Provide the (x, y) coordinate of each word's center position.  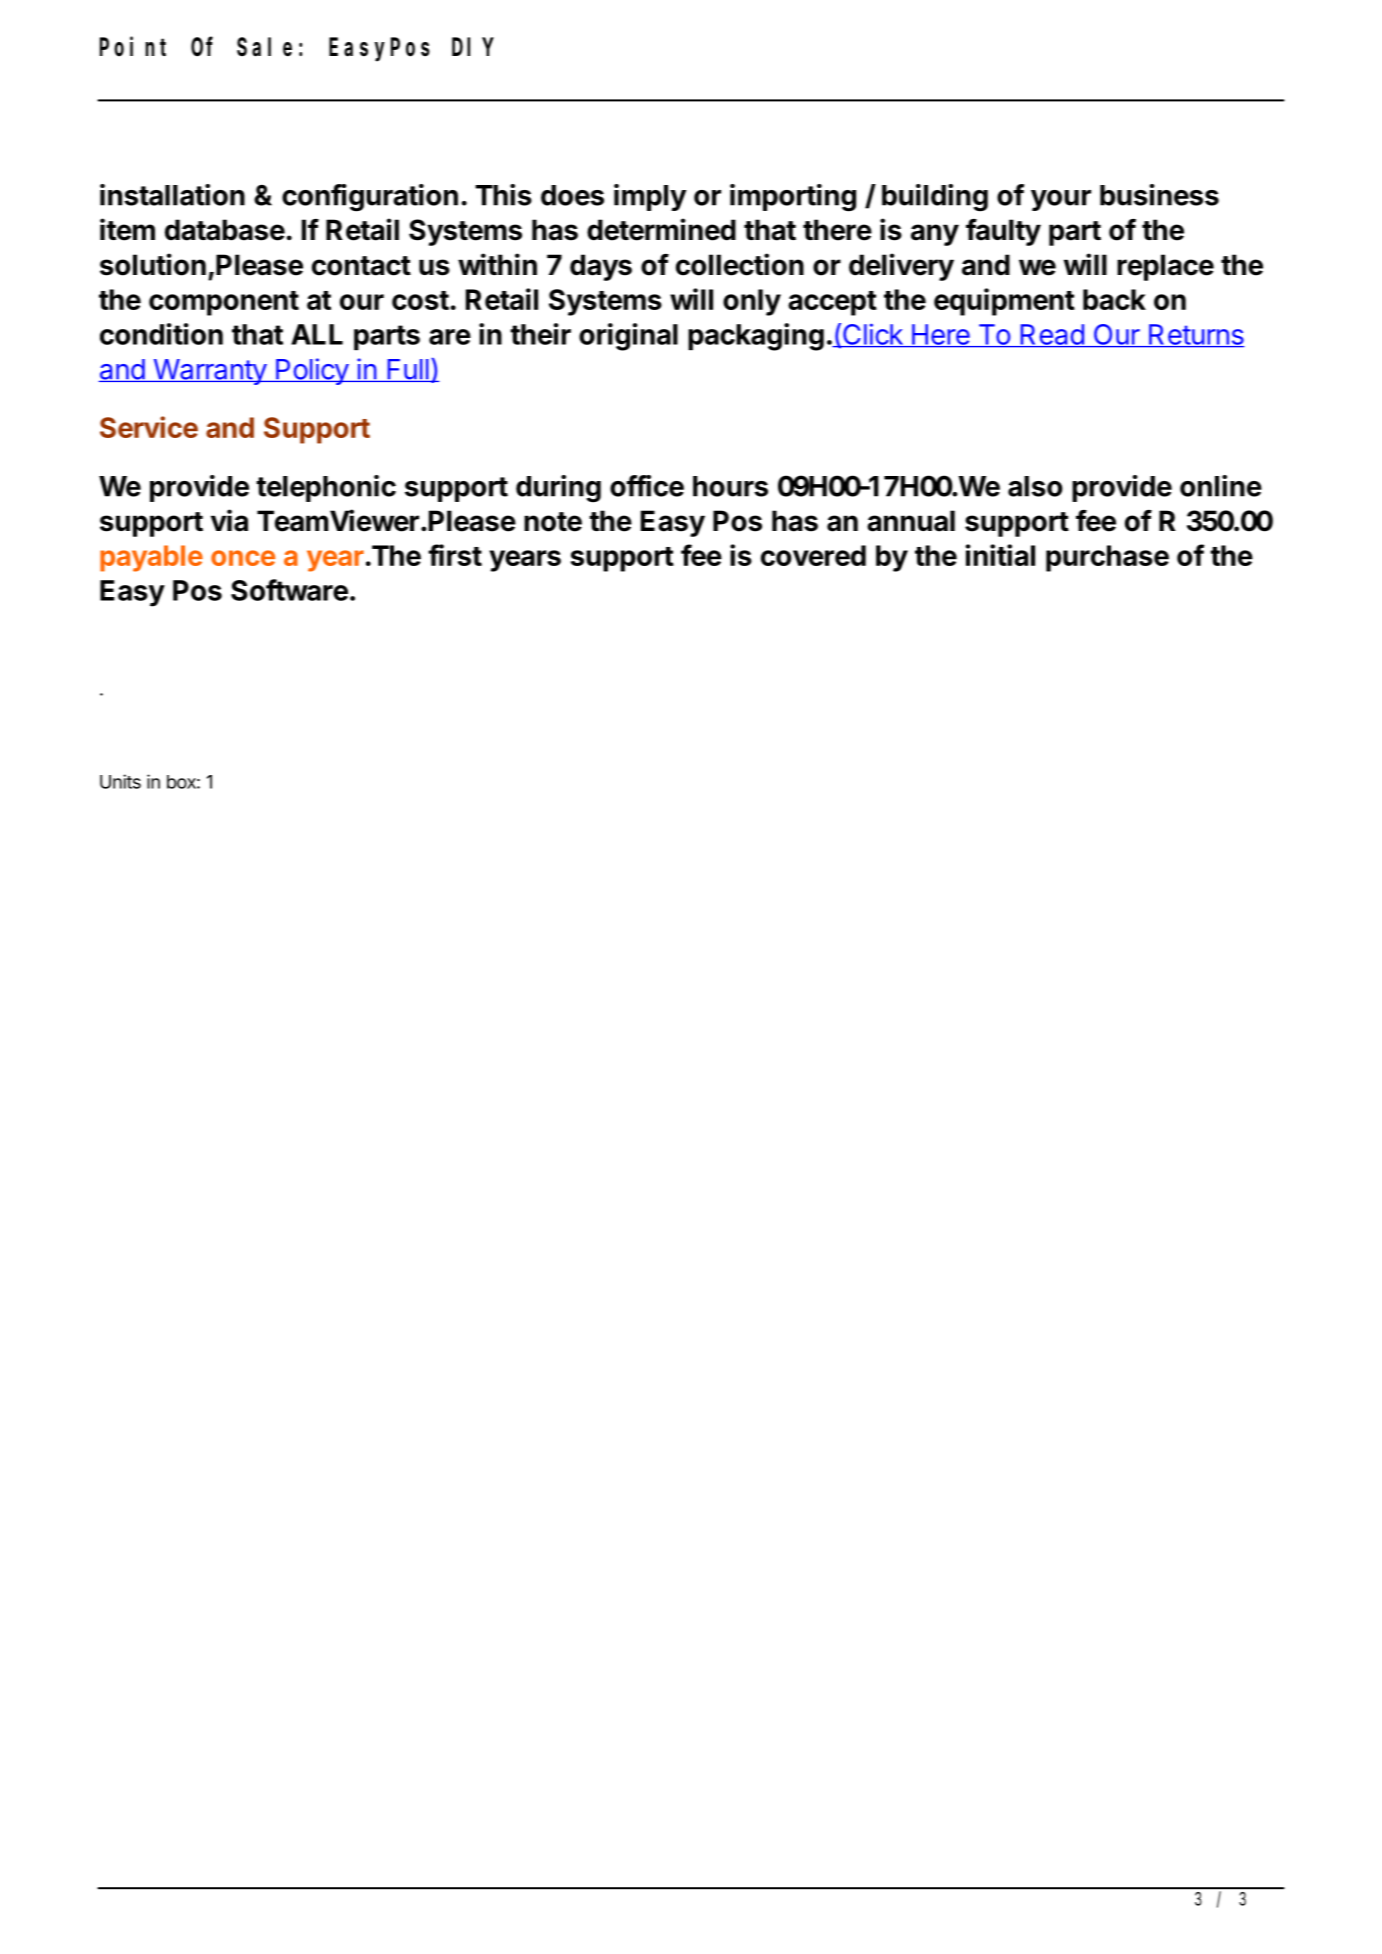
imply (650, 197)
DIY (472, 47)
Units (120, 781)
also (1035, 486)
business (1159, 195)
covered (813, 555)
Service (149, 427)
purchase (1107, 558)
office (647, 486)
